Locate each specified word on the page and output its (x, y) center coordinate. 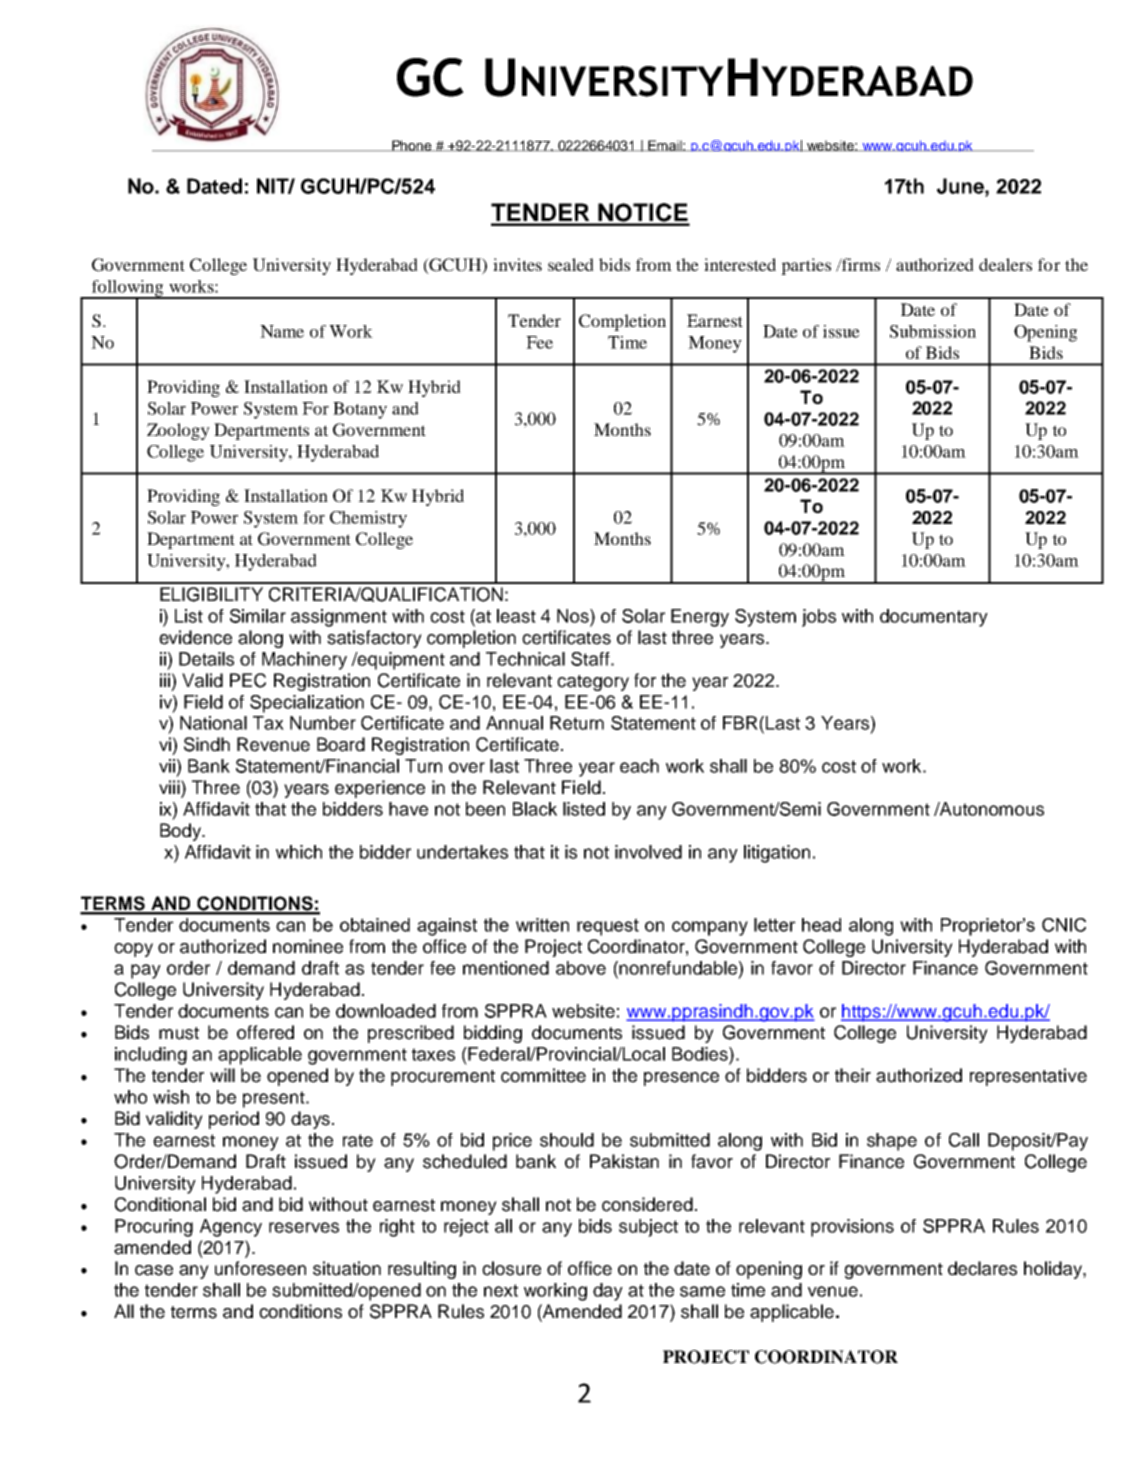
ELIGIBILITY (211, 594)
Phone (412, 145)
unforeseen (260, 1268)
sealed (571, 264)
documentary (934, 618)
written (542, 925)
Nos (574, 616)
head (821, 925)
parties (806, 266)
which (299, 852)
